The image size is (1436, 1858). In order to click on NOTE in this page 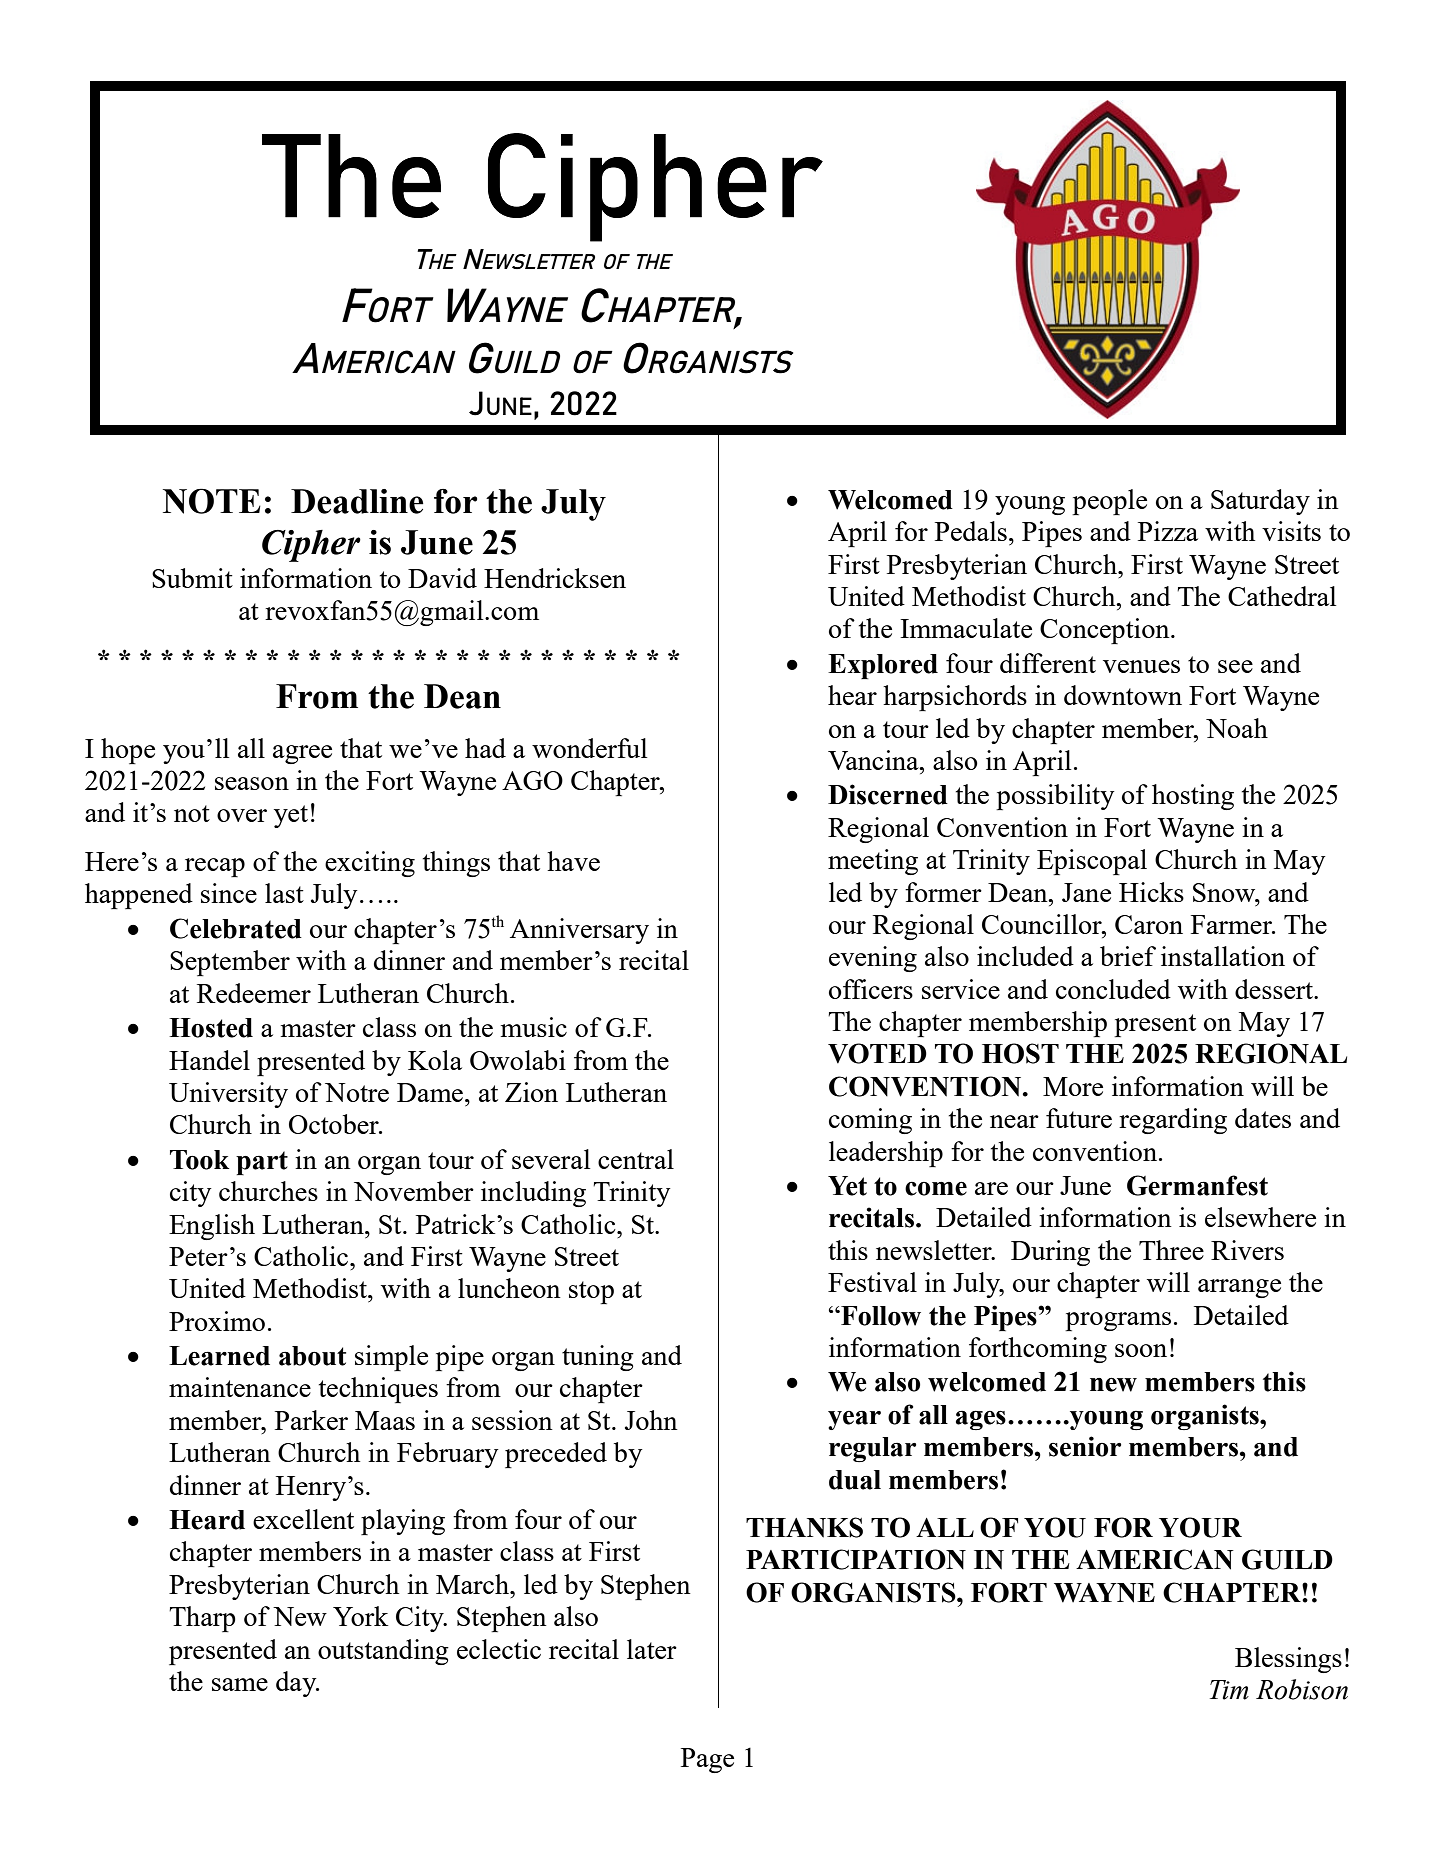, I will do `click(212, 501)`.
